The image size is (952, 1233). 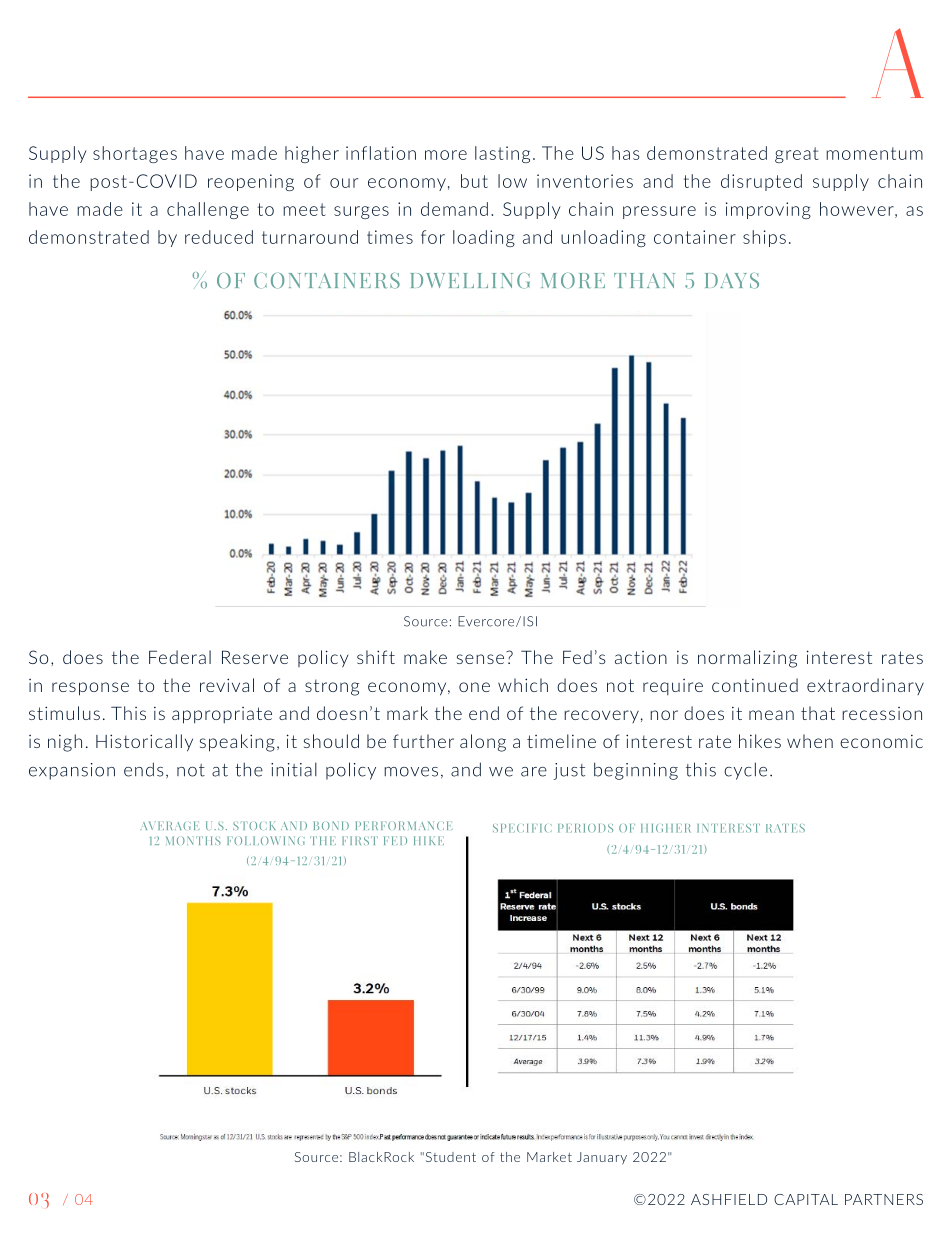 I want to click on Federal, so click(x=180, y=657).
